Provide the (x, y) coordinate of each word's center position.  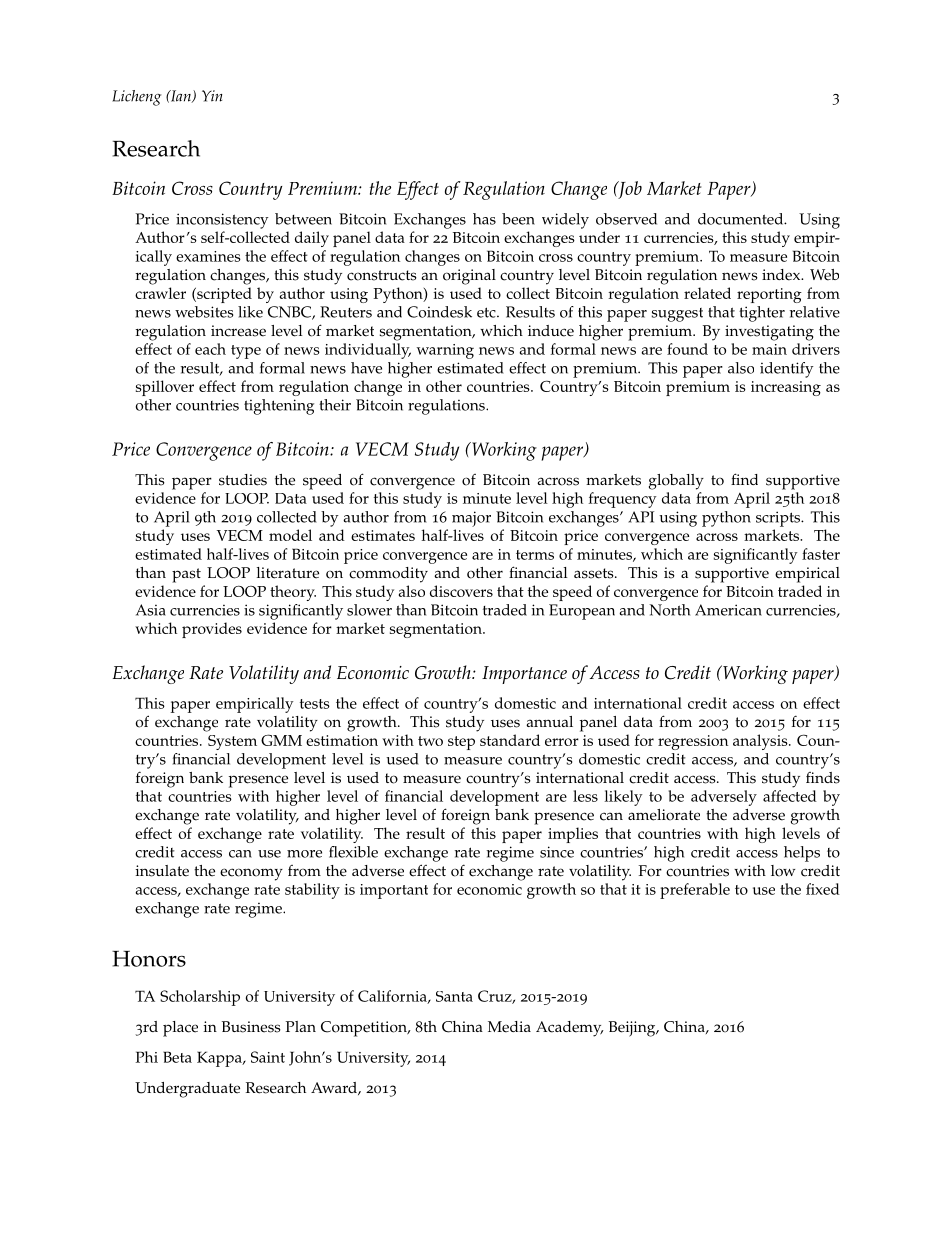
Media (509, 1027)
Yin (212, 96)
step (461, 743)
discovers (461, 591)
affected (790, 796)
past (186, 575)
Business (251, 1027)
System (232, 742)
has (484, 219)
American (728, 610)
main (769, 349)
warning (445, 351)
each (210, 349)
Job (629, 190)
